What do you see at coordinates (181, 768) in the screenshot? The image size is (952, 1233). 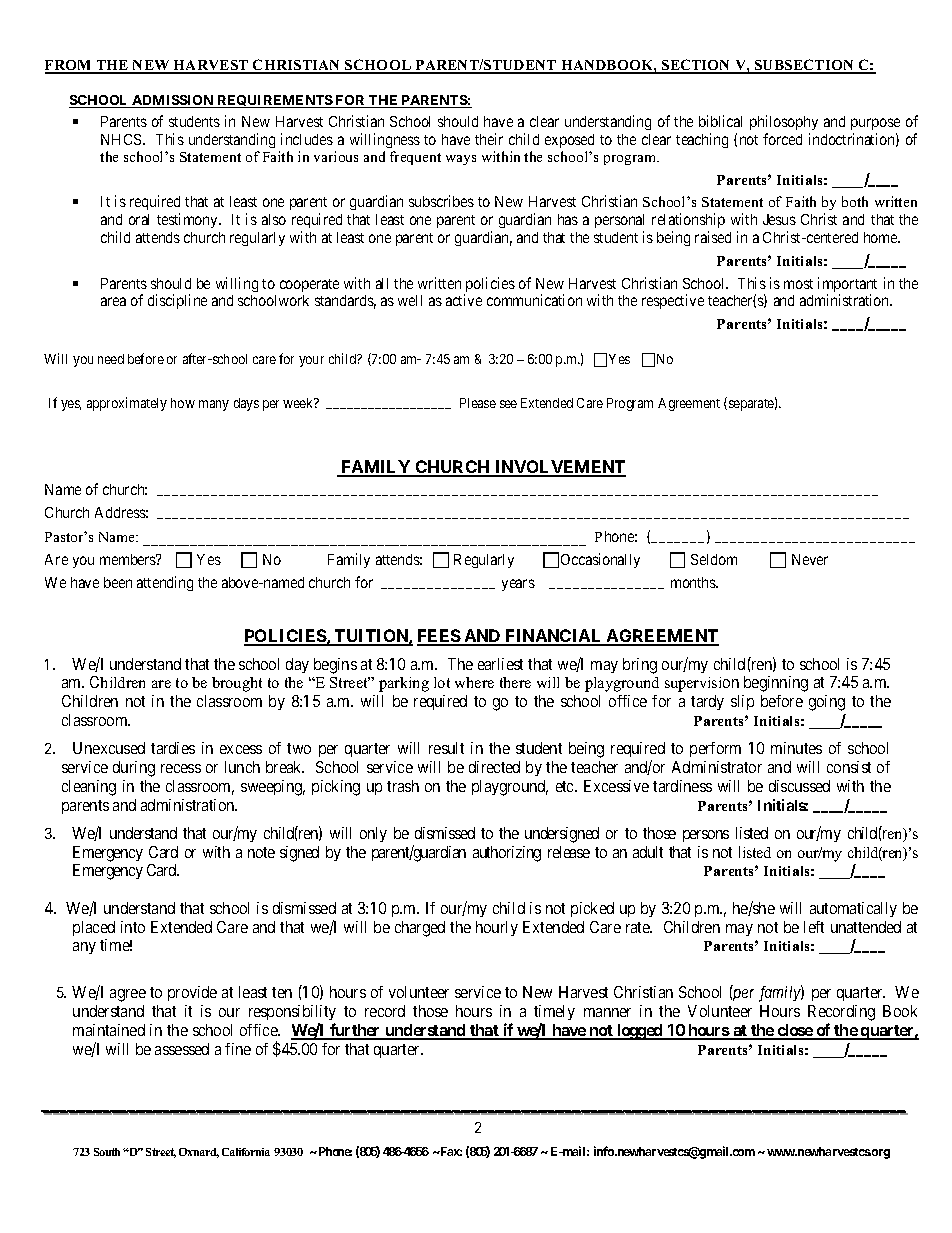 I see `recess` at bounding box center [181, 768].
